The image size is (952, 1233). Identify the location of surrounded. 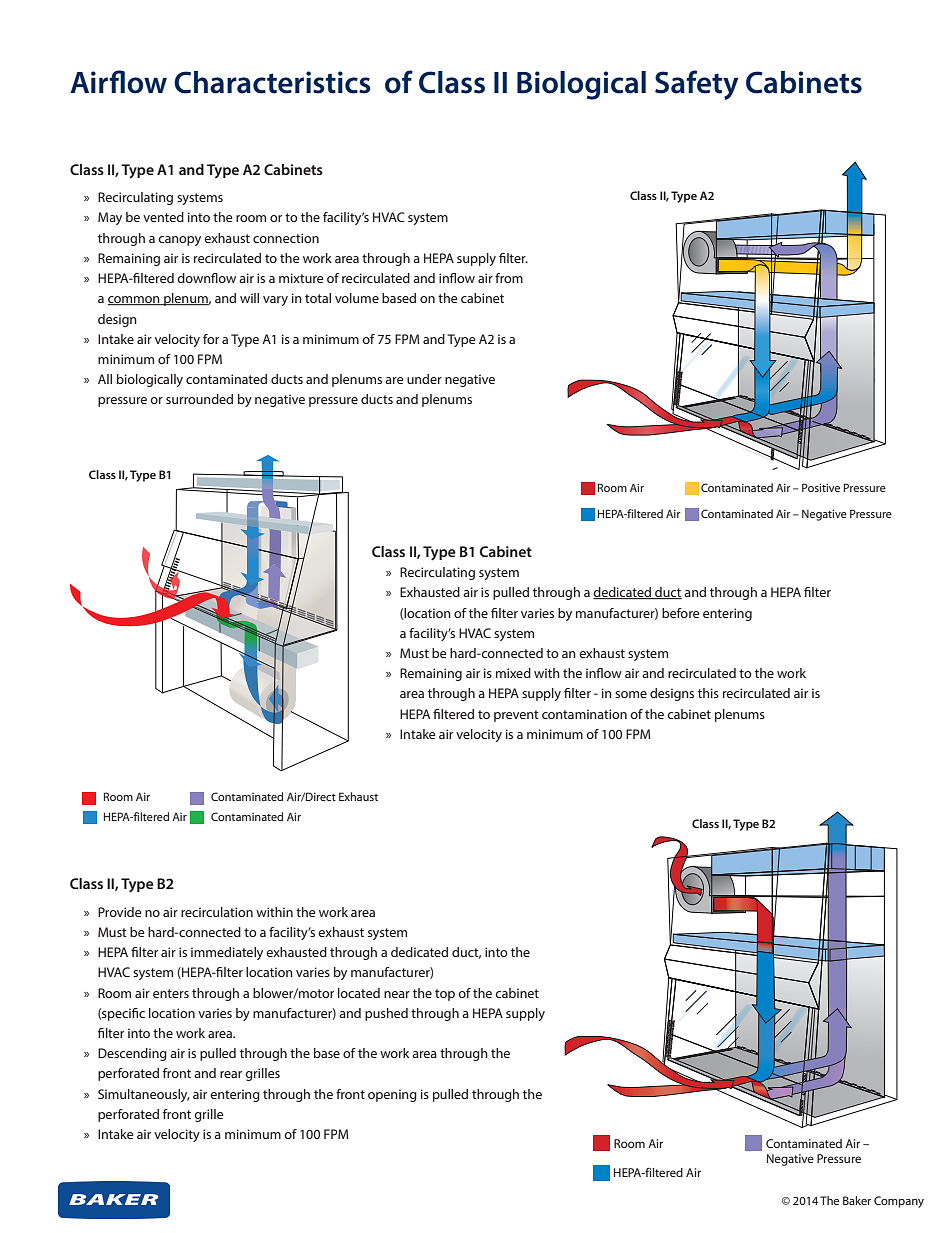
(199, 399).
